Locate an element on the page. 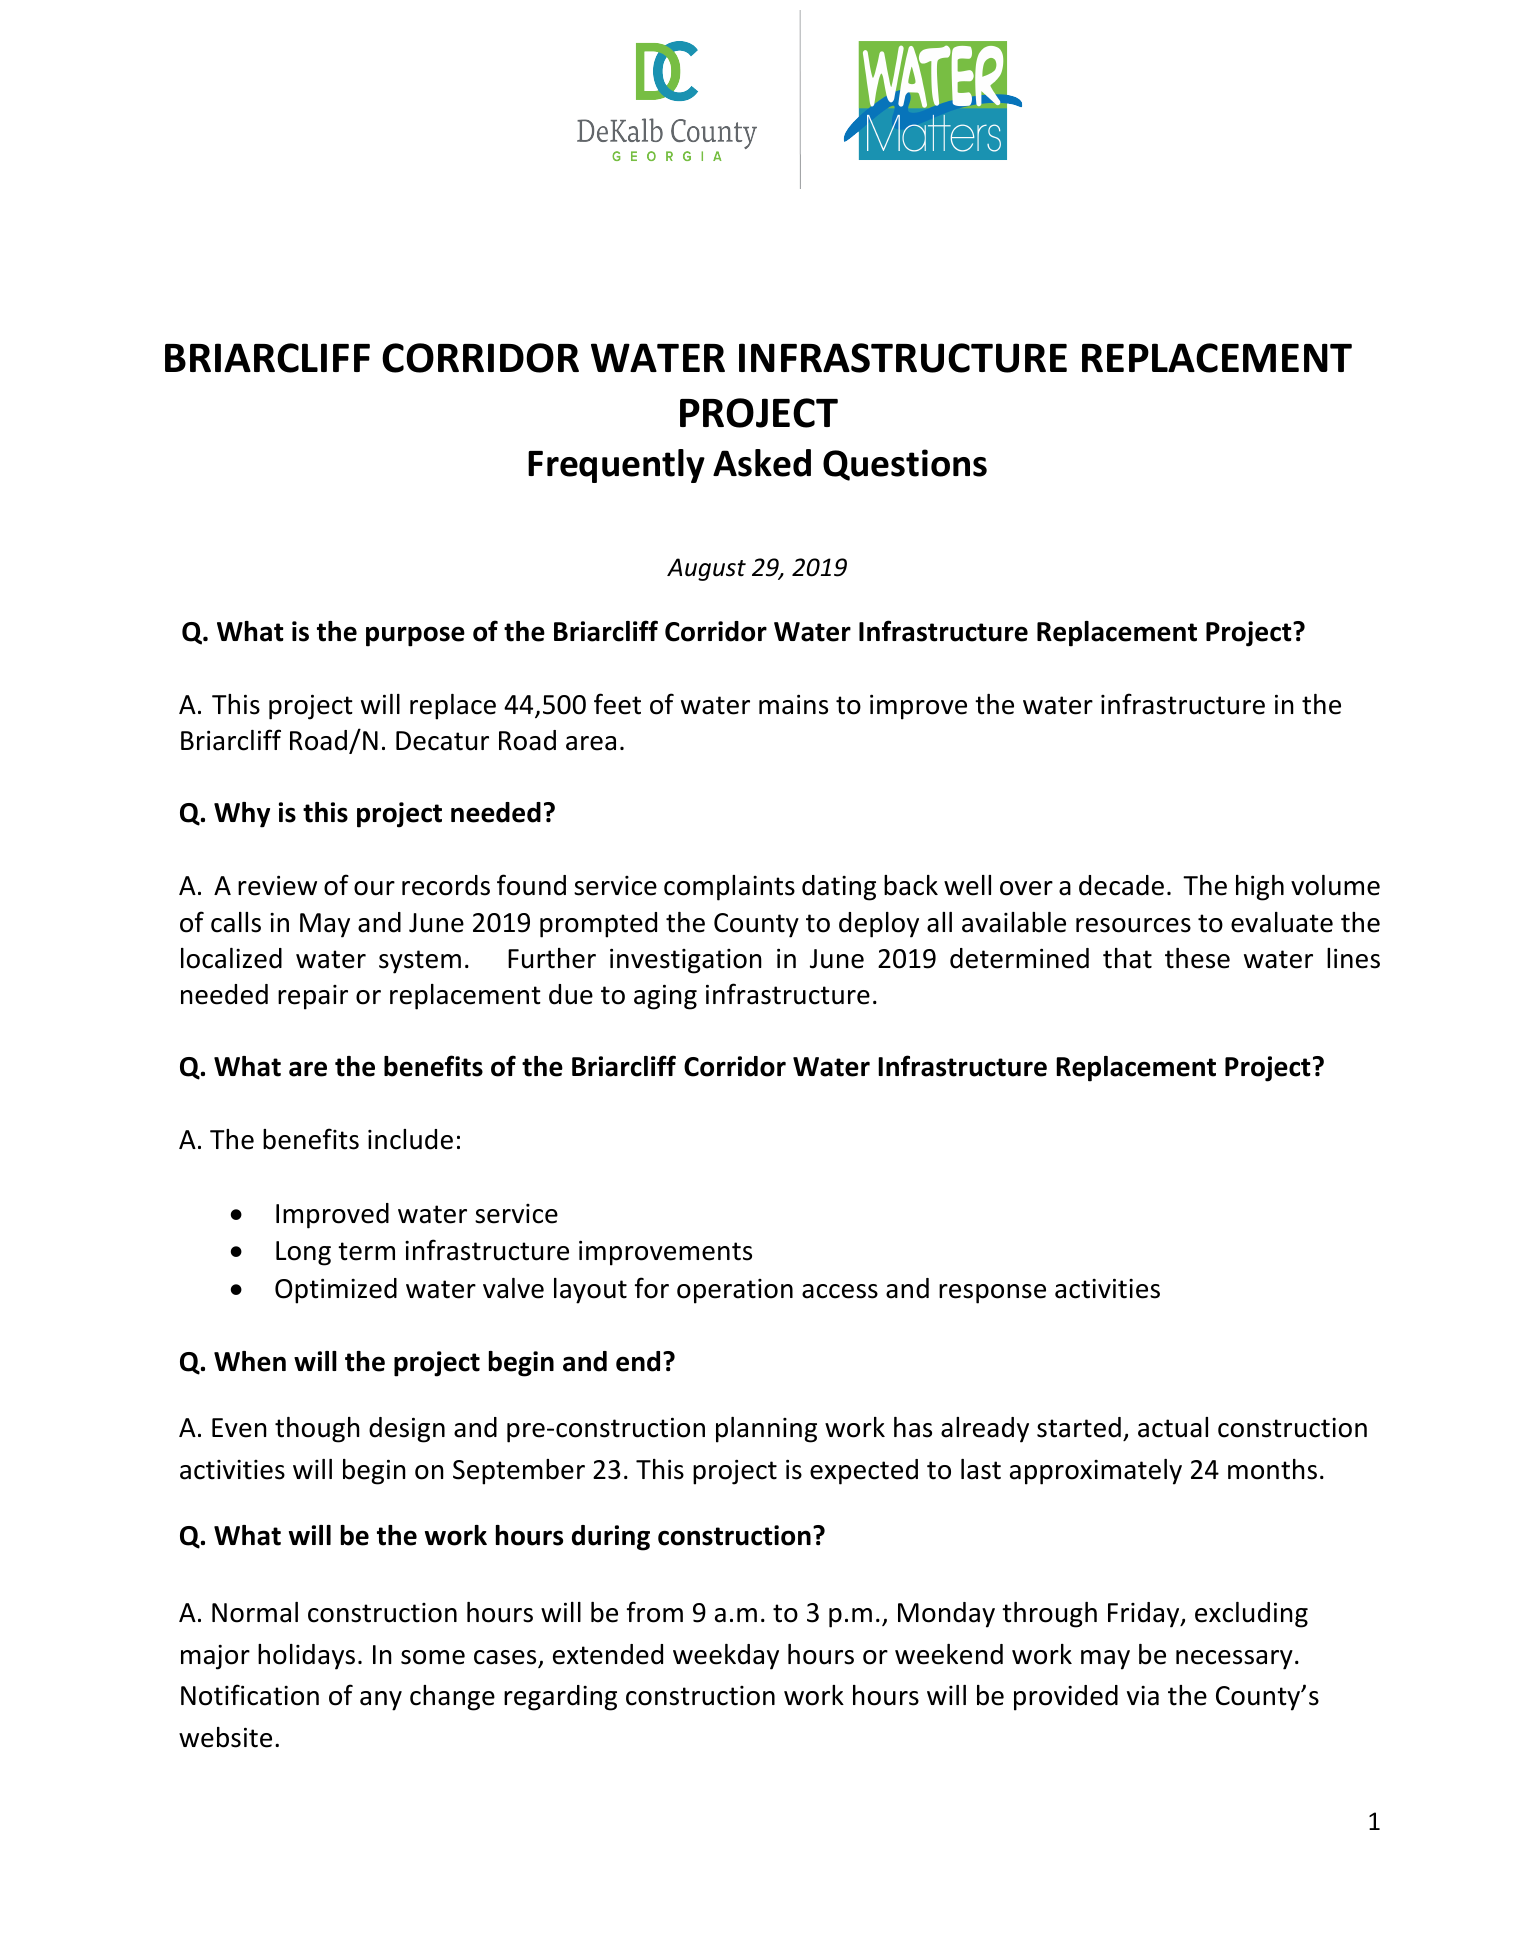 The height and width of the page is (1959, 1514). include is located at coordinates (410, 1139).
